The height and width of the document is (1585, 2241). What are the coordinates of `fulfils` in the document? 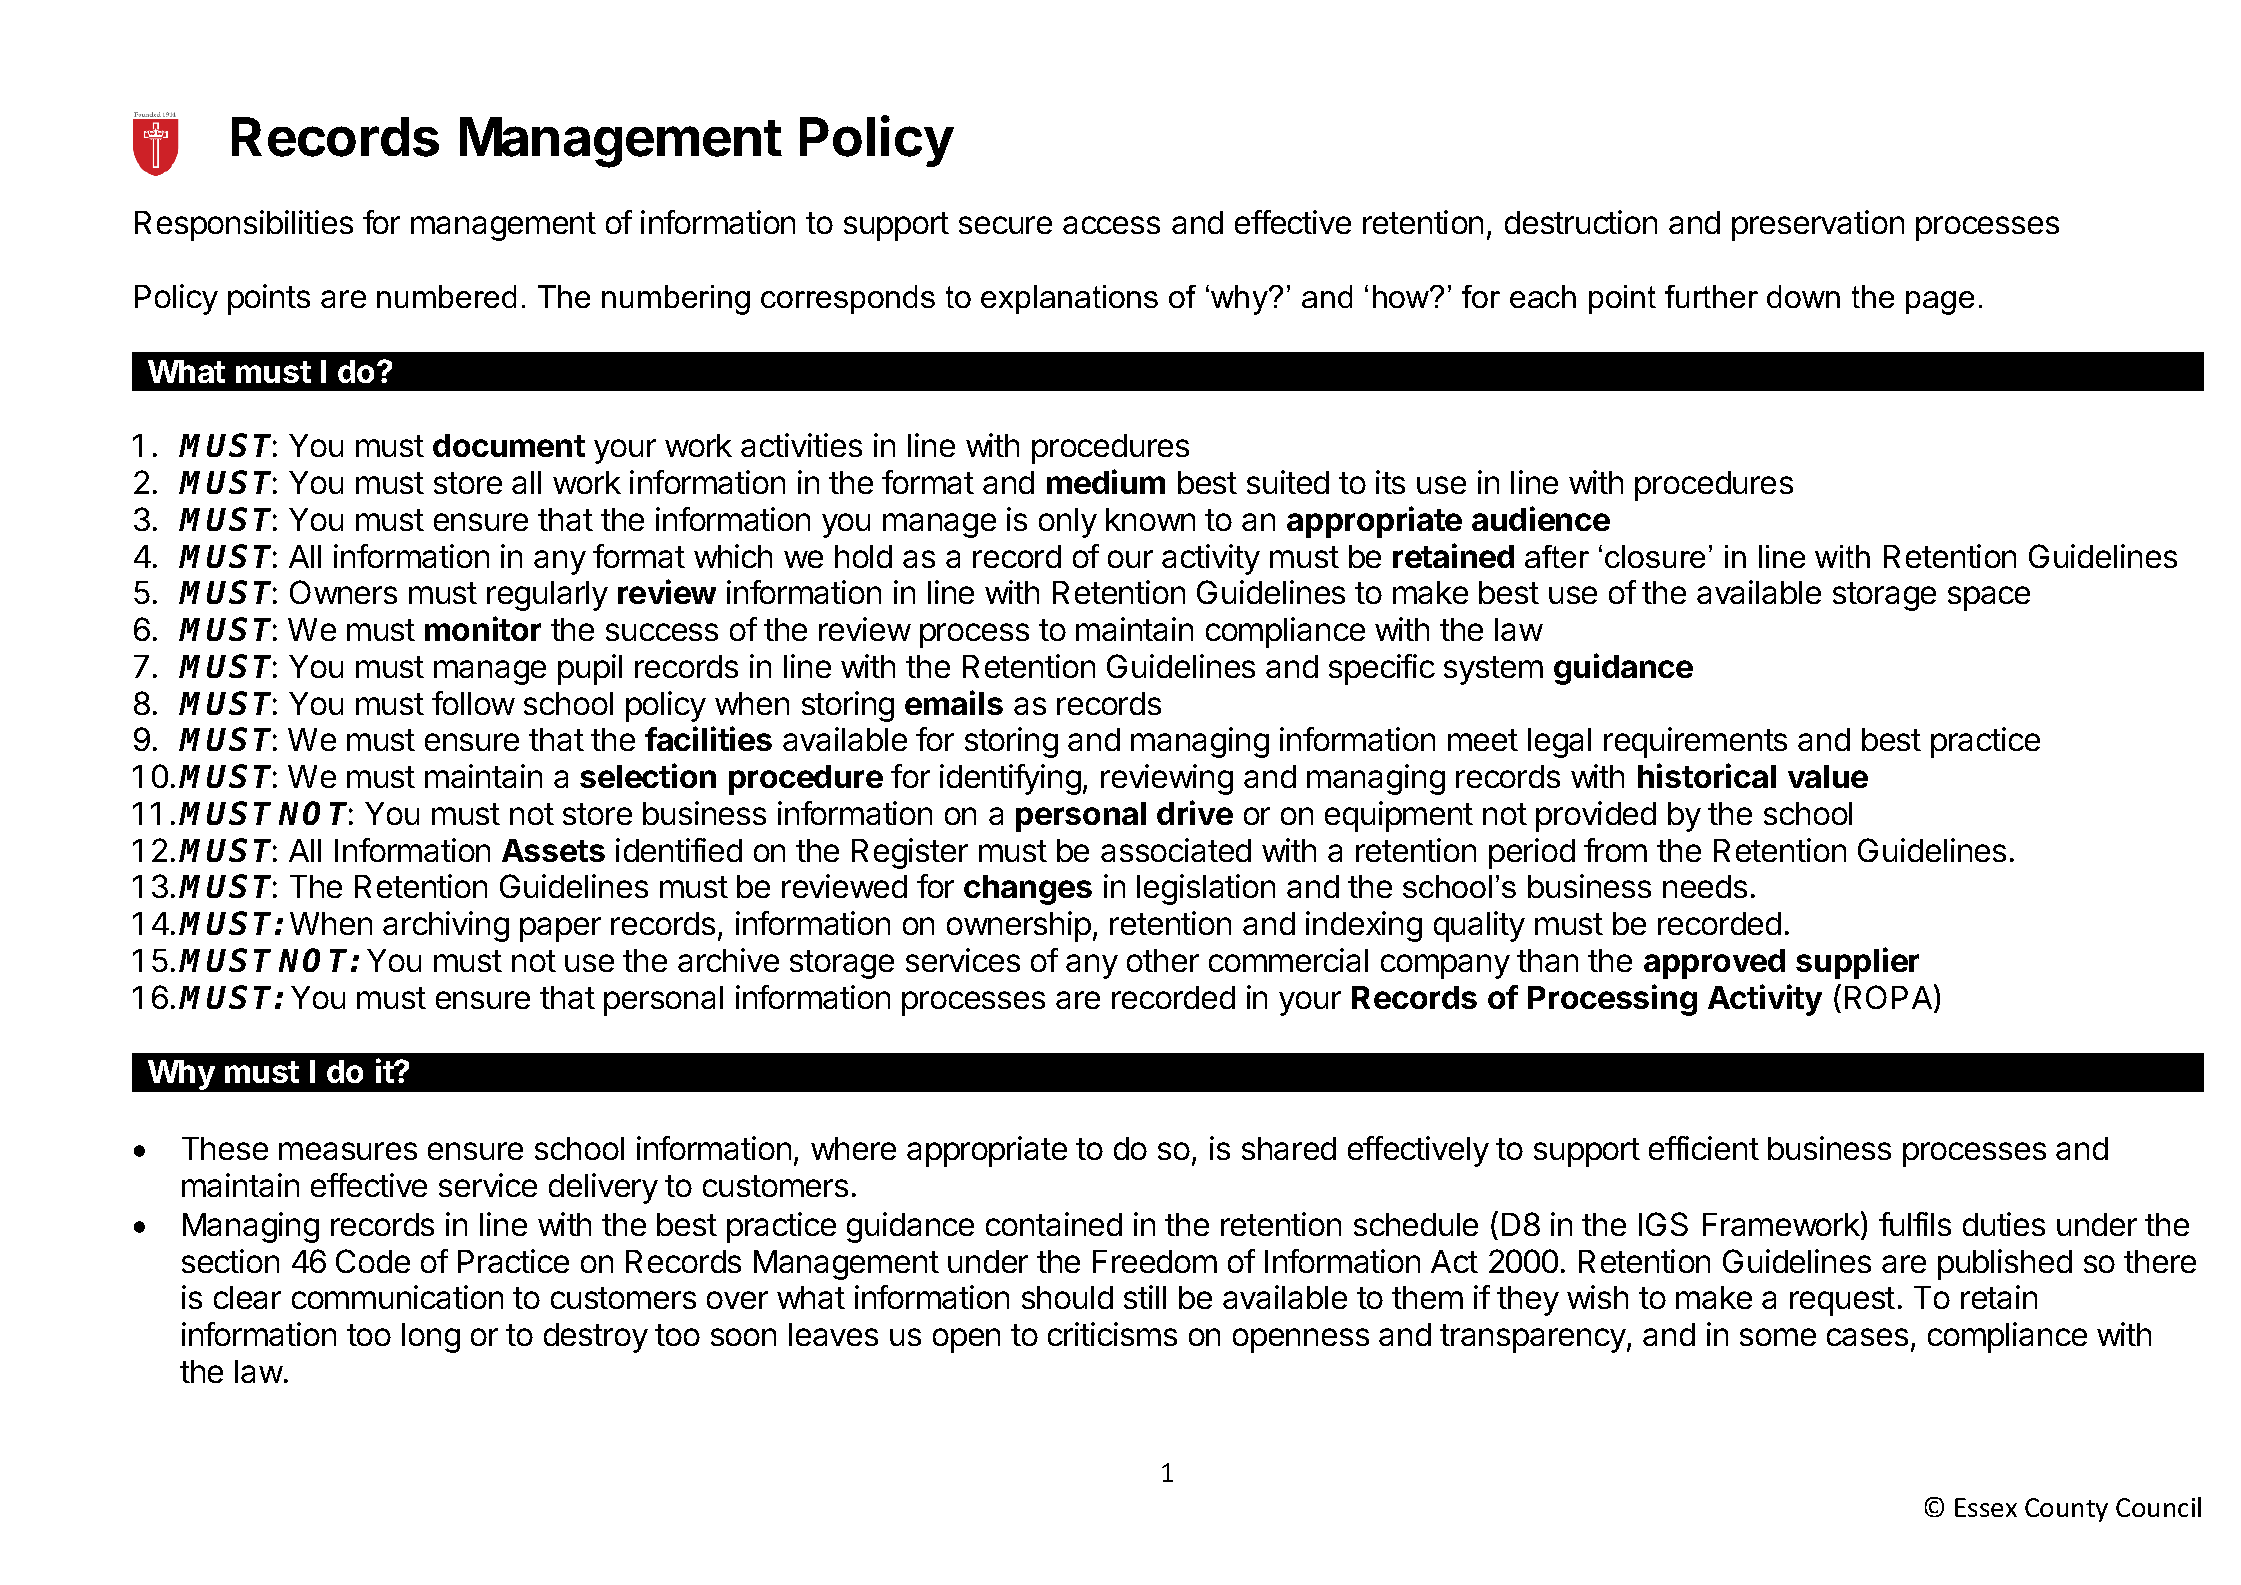 It's located at (1915, 1224).
